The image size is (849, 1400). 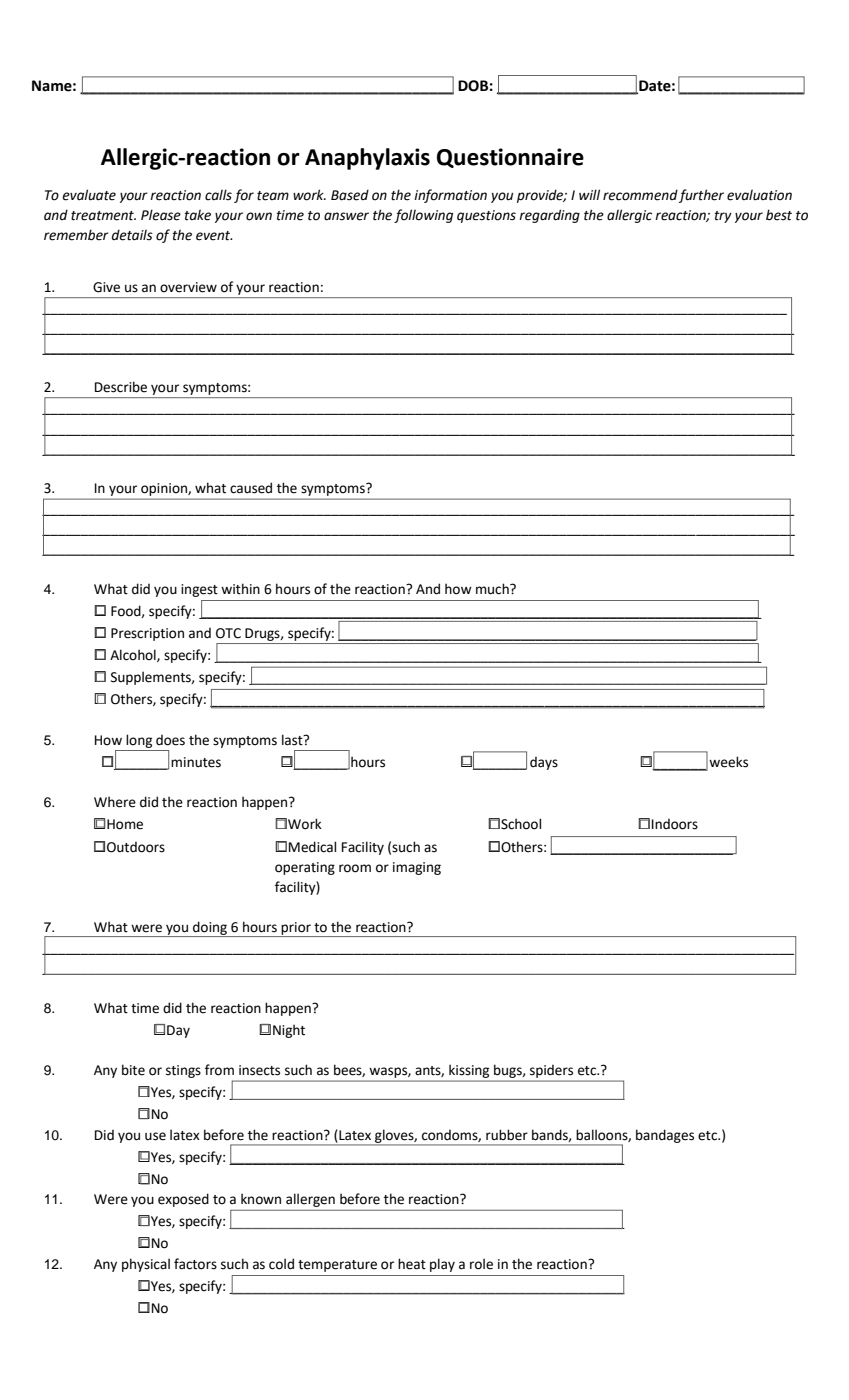 I want to click on much, so click(x=493, y=589).
